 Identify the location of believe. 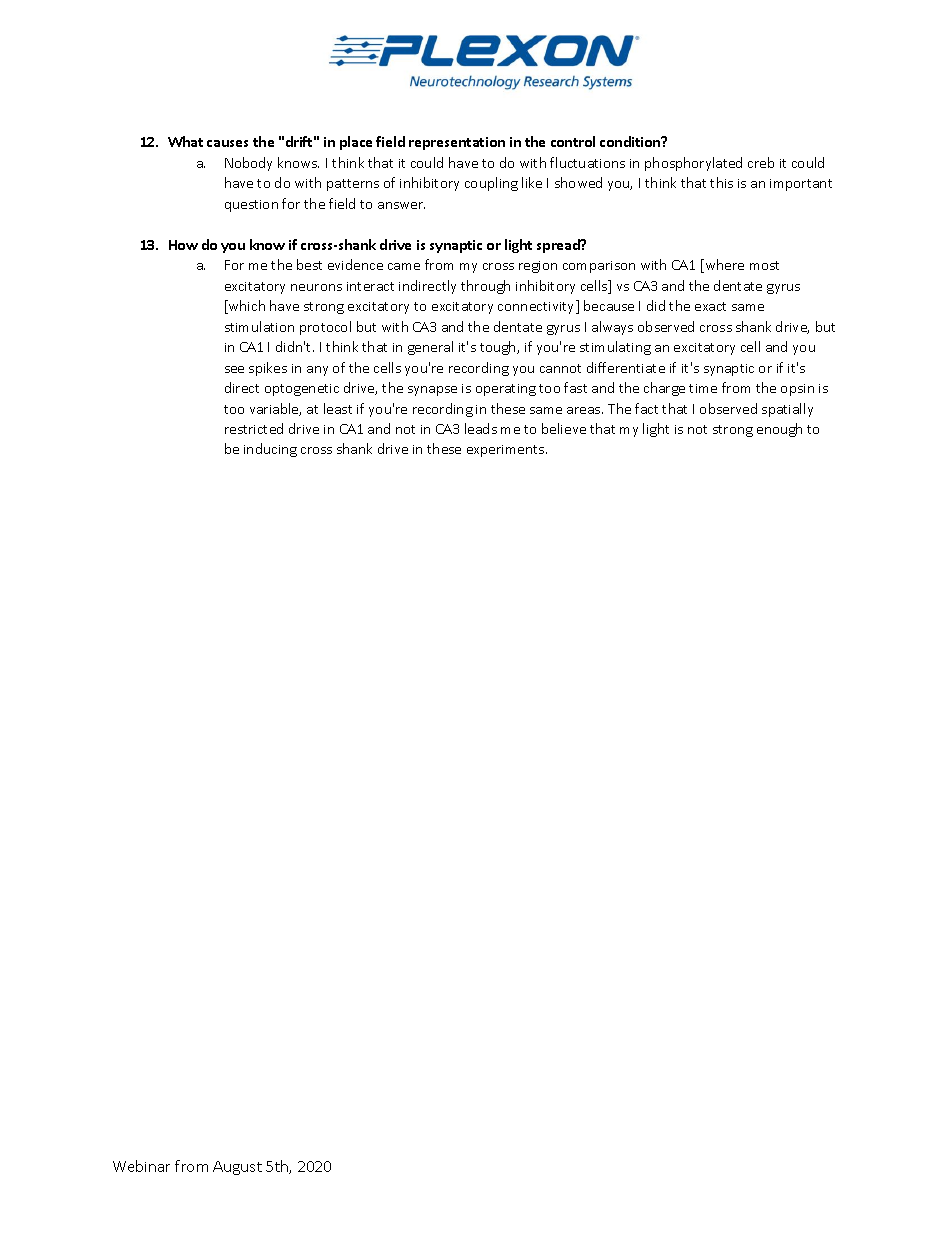
(564, 428).
